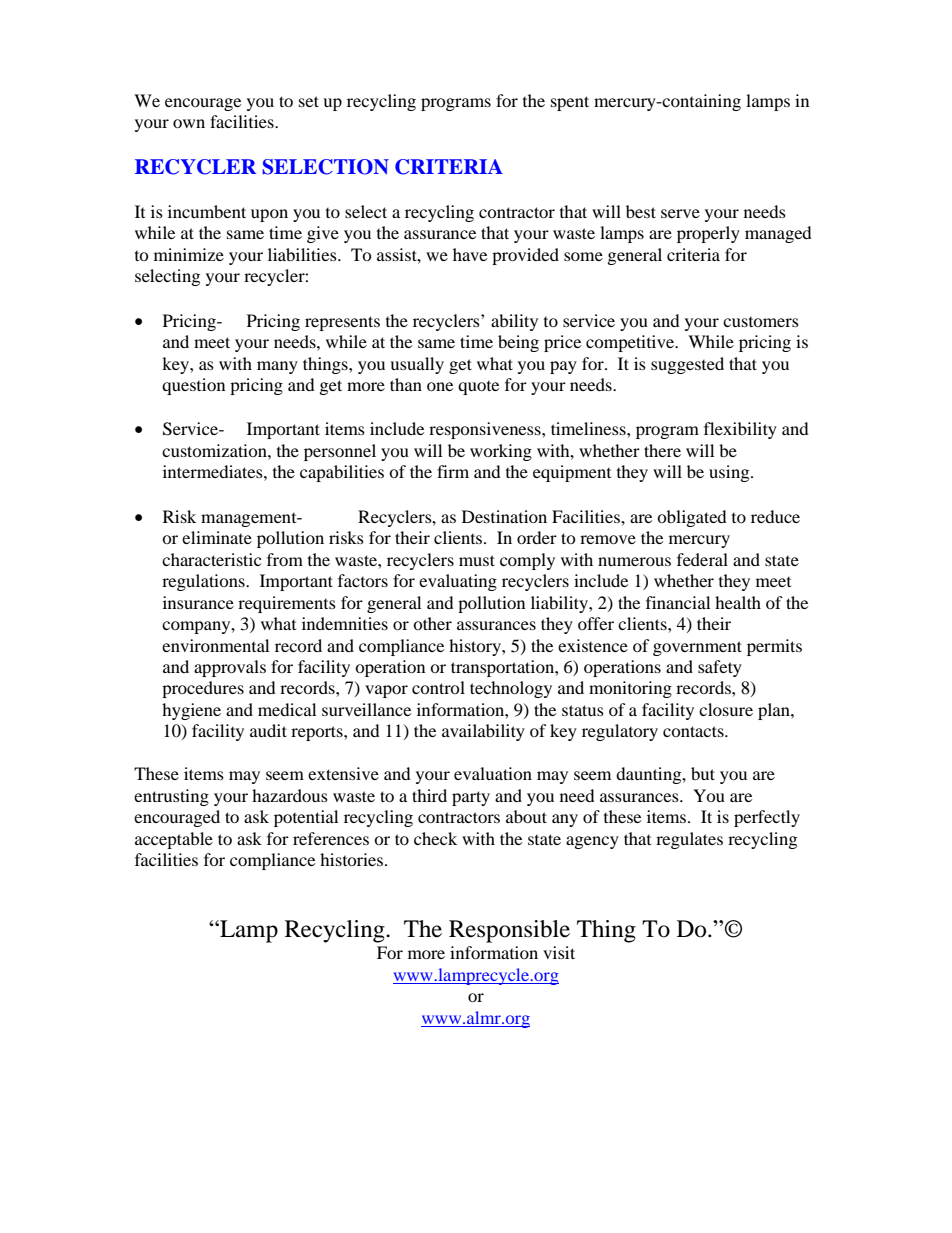  Describe the element at coordinates (277, 367) in the screenshot. I see `many` at that location.
